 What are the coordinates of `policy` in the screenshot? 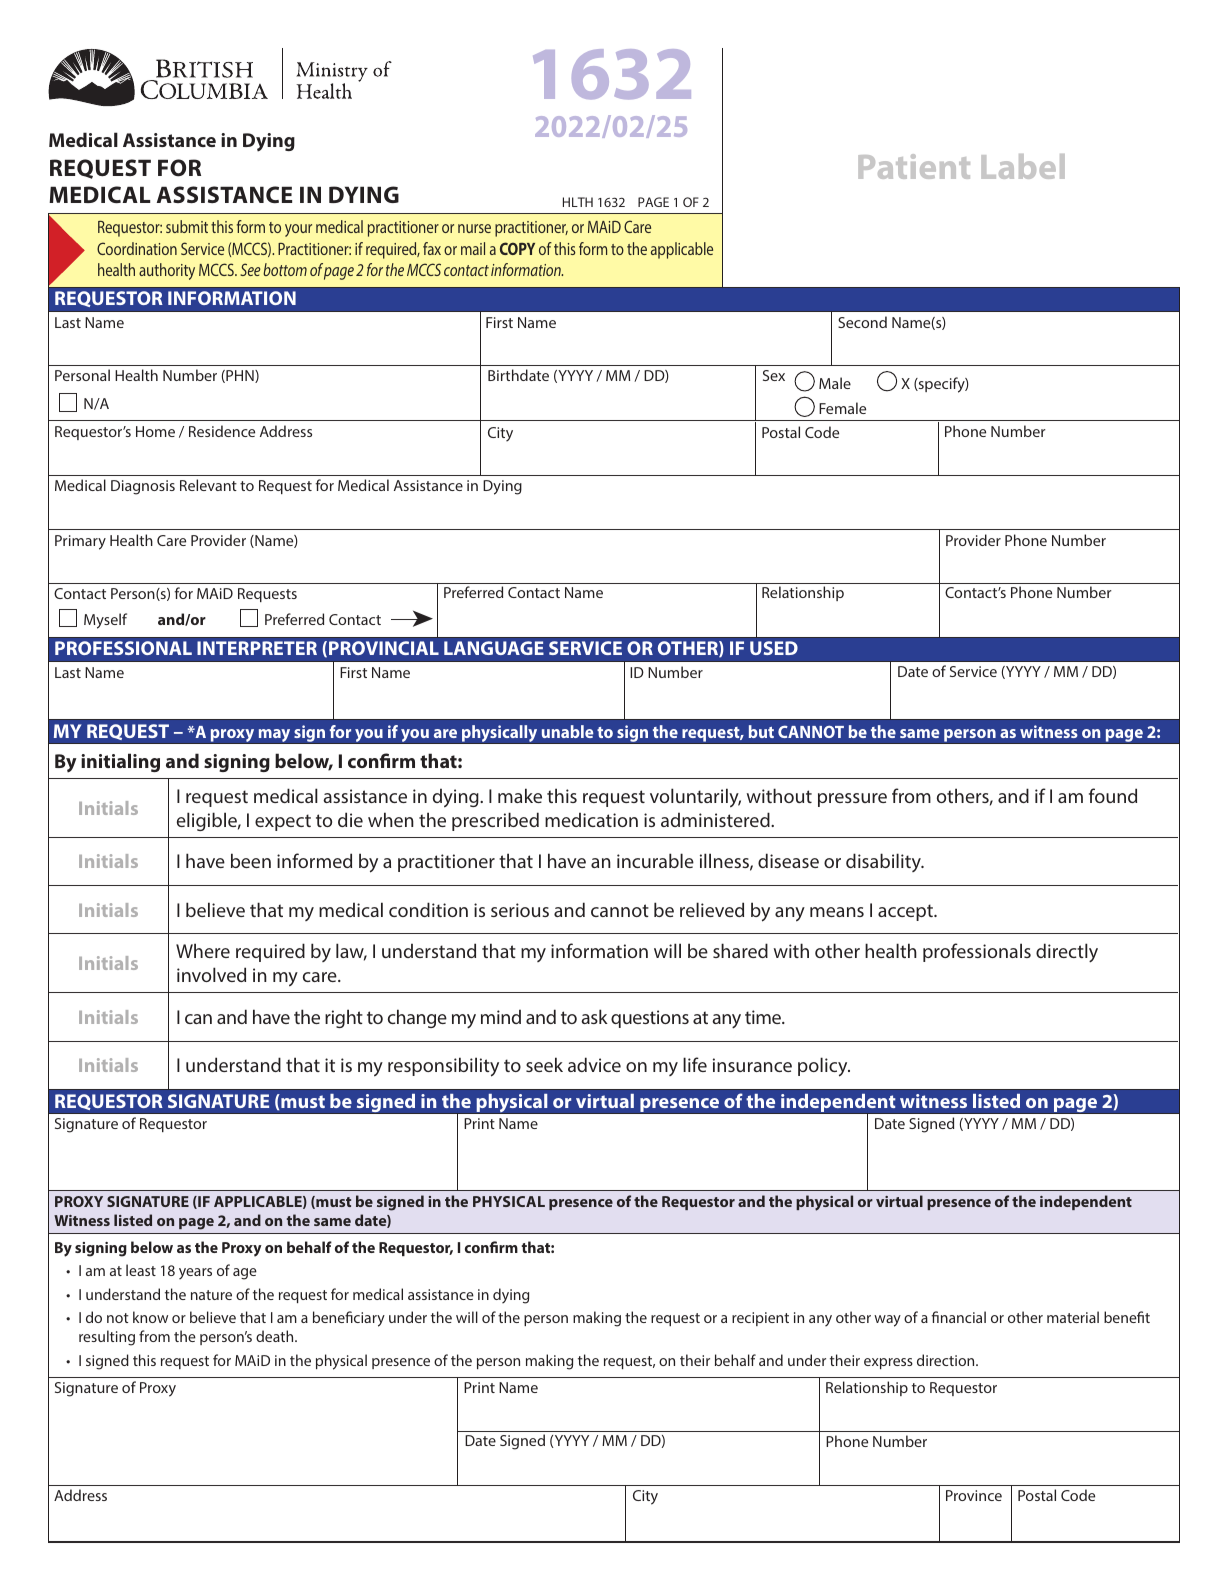 It's located at (824, 1067).
